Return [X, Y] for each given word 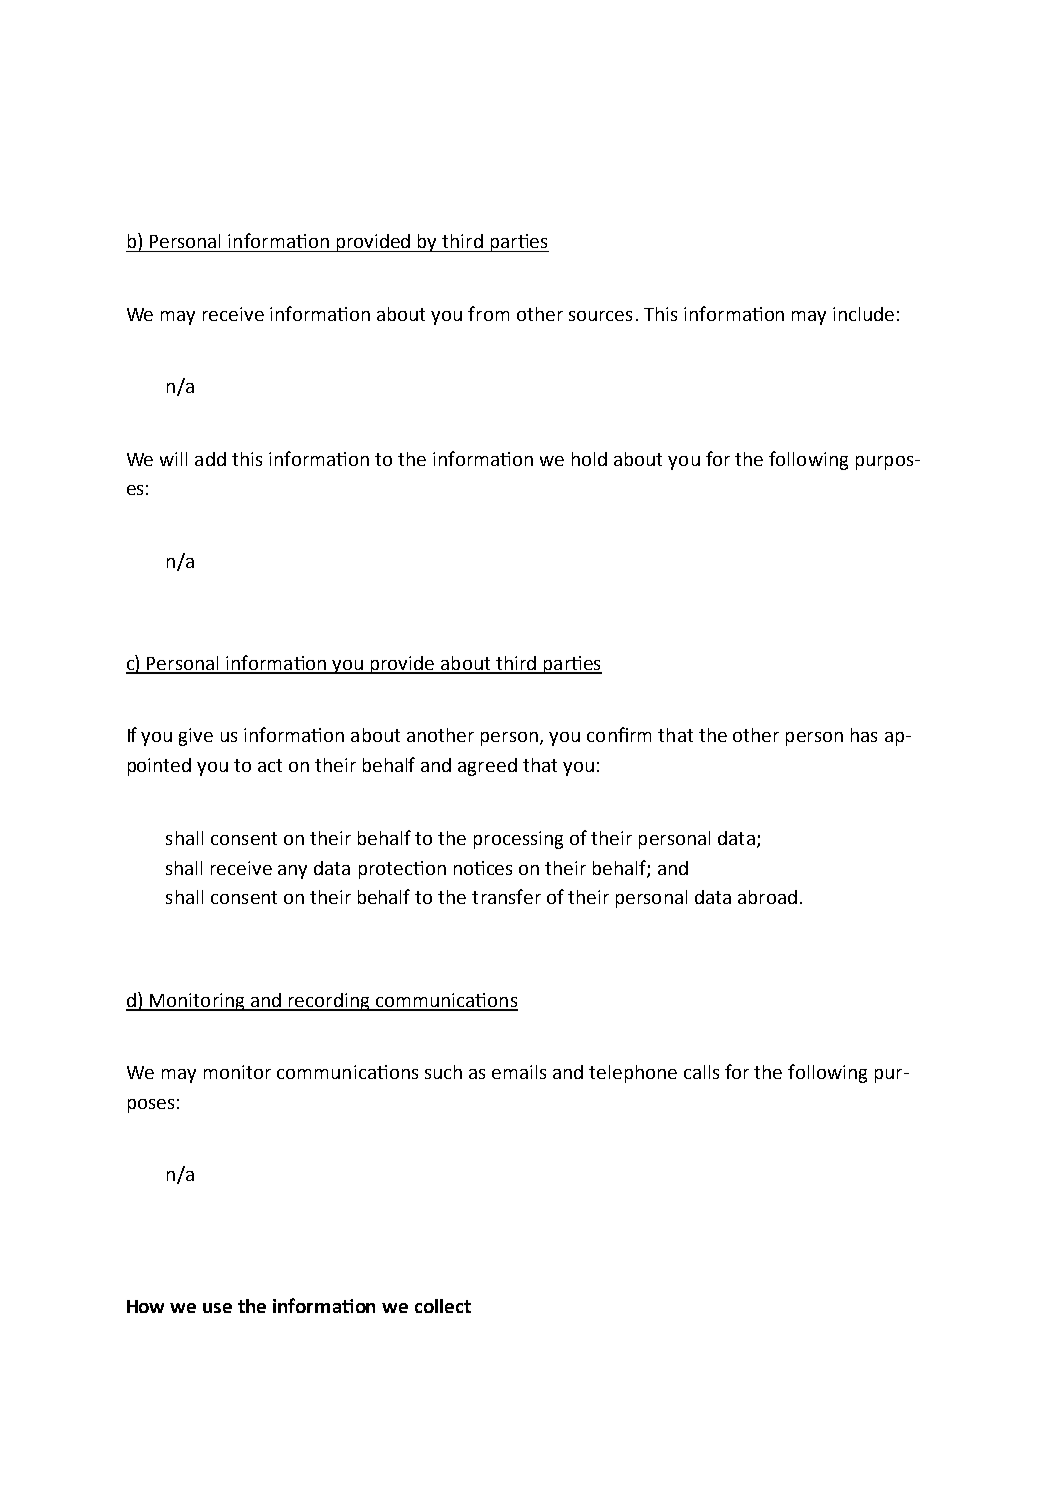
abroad [767, 897]
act [270, 765]
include [863, 314]
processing [518, 840]
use [217, 1308]
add [210, 459]
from [488, 313]
